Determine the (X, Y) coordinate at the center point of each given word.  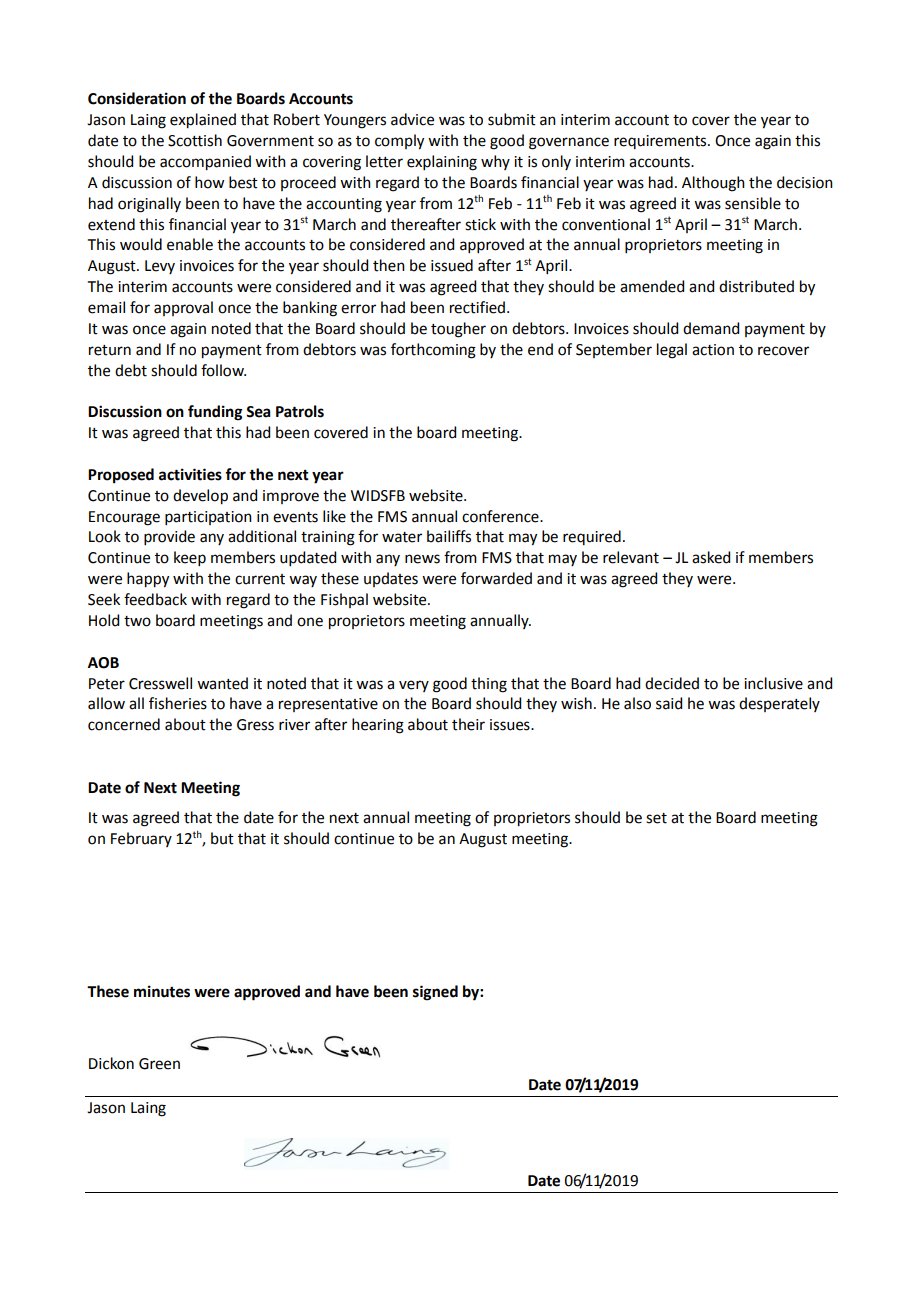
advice (412, 119)
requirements (661, 142)
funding (215, 413)
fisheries (178, 703)
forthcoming (433, 351)
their (468, 724)
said (669, 703)
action (713, 350)
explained (203, 121)
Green (159, 1064)
